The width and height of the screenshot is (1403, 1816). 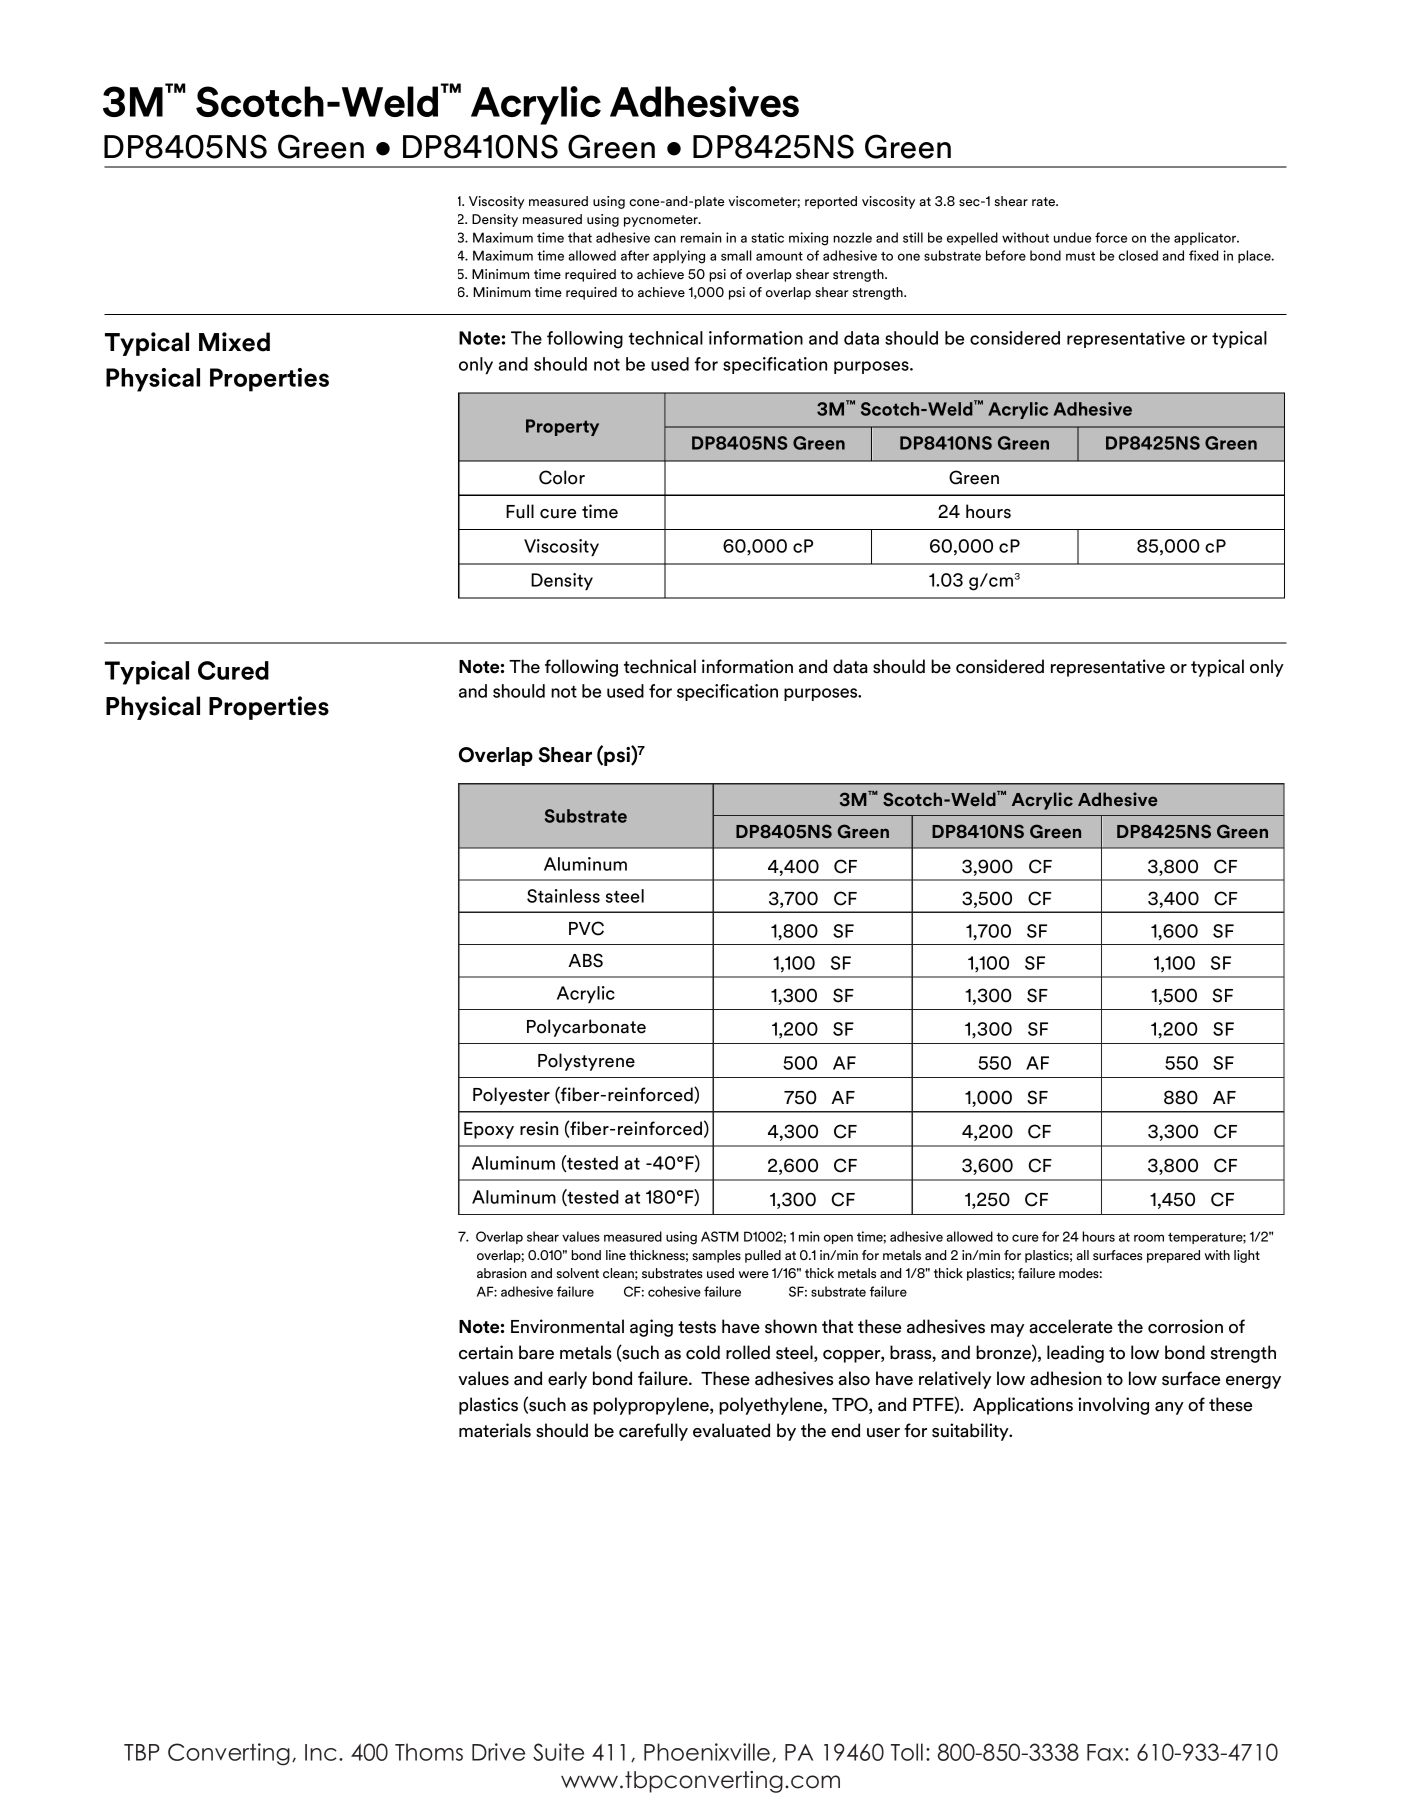 What do you see at coordinates (563, 896) in the screenshot?
I see `Stainless` at bounding box center [563, 896].
